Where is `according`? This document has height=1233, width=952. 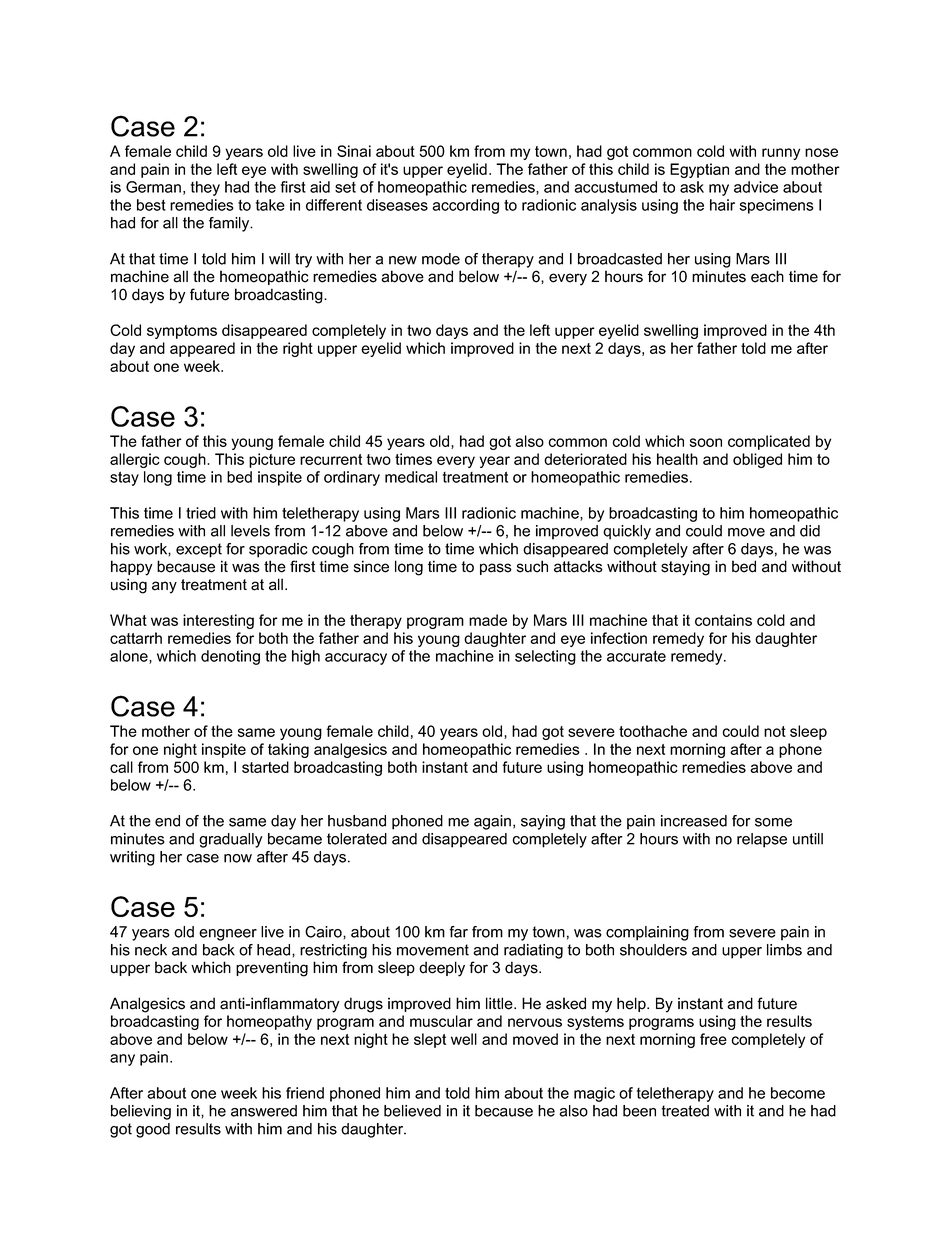 according is located at coordinates (465, 206).
